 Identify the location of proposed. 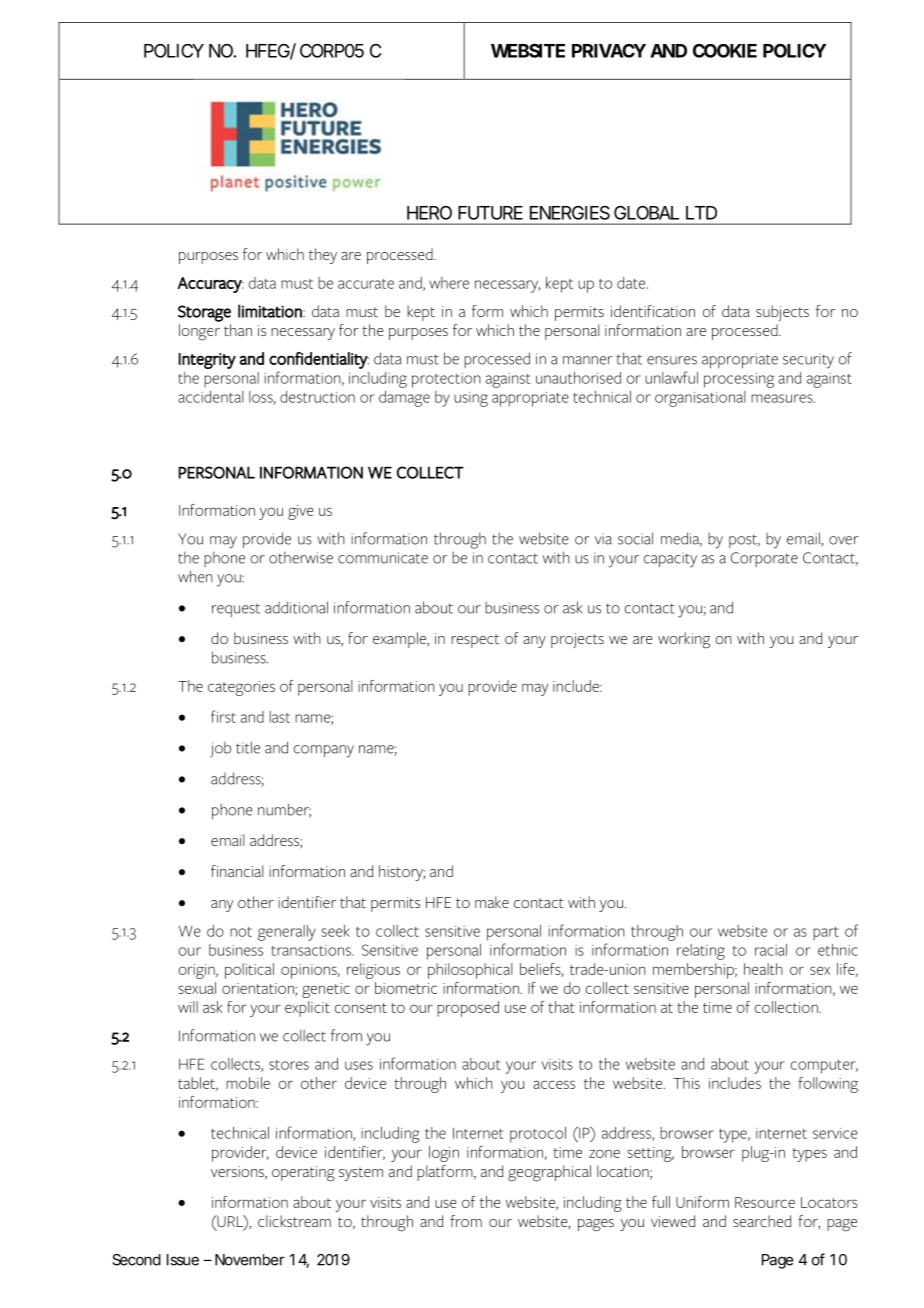
(468, 1009).
